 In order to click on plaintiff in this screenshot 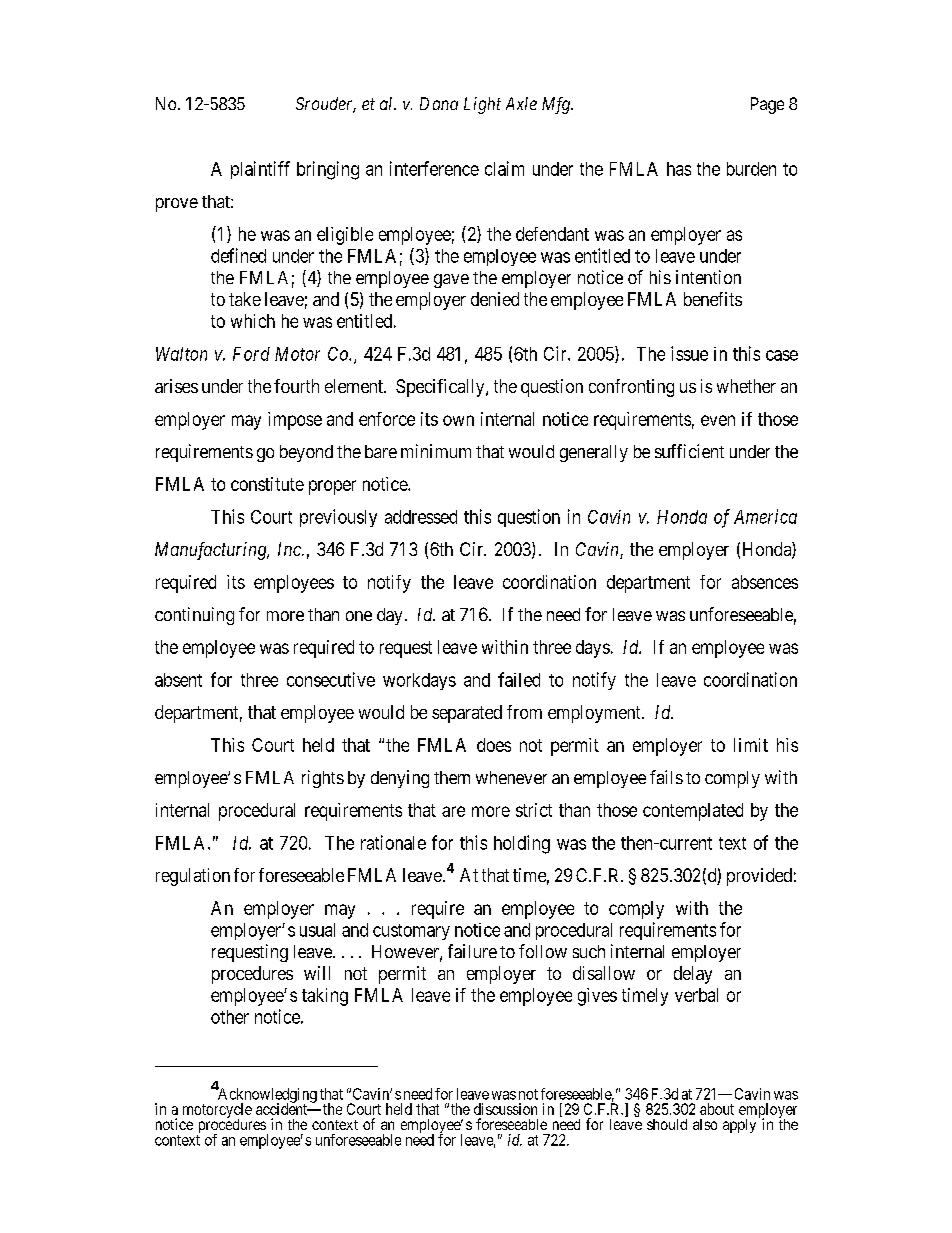, I will do `click(260, 170)`.
